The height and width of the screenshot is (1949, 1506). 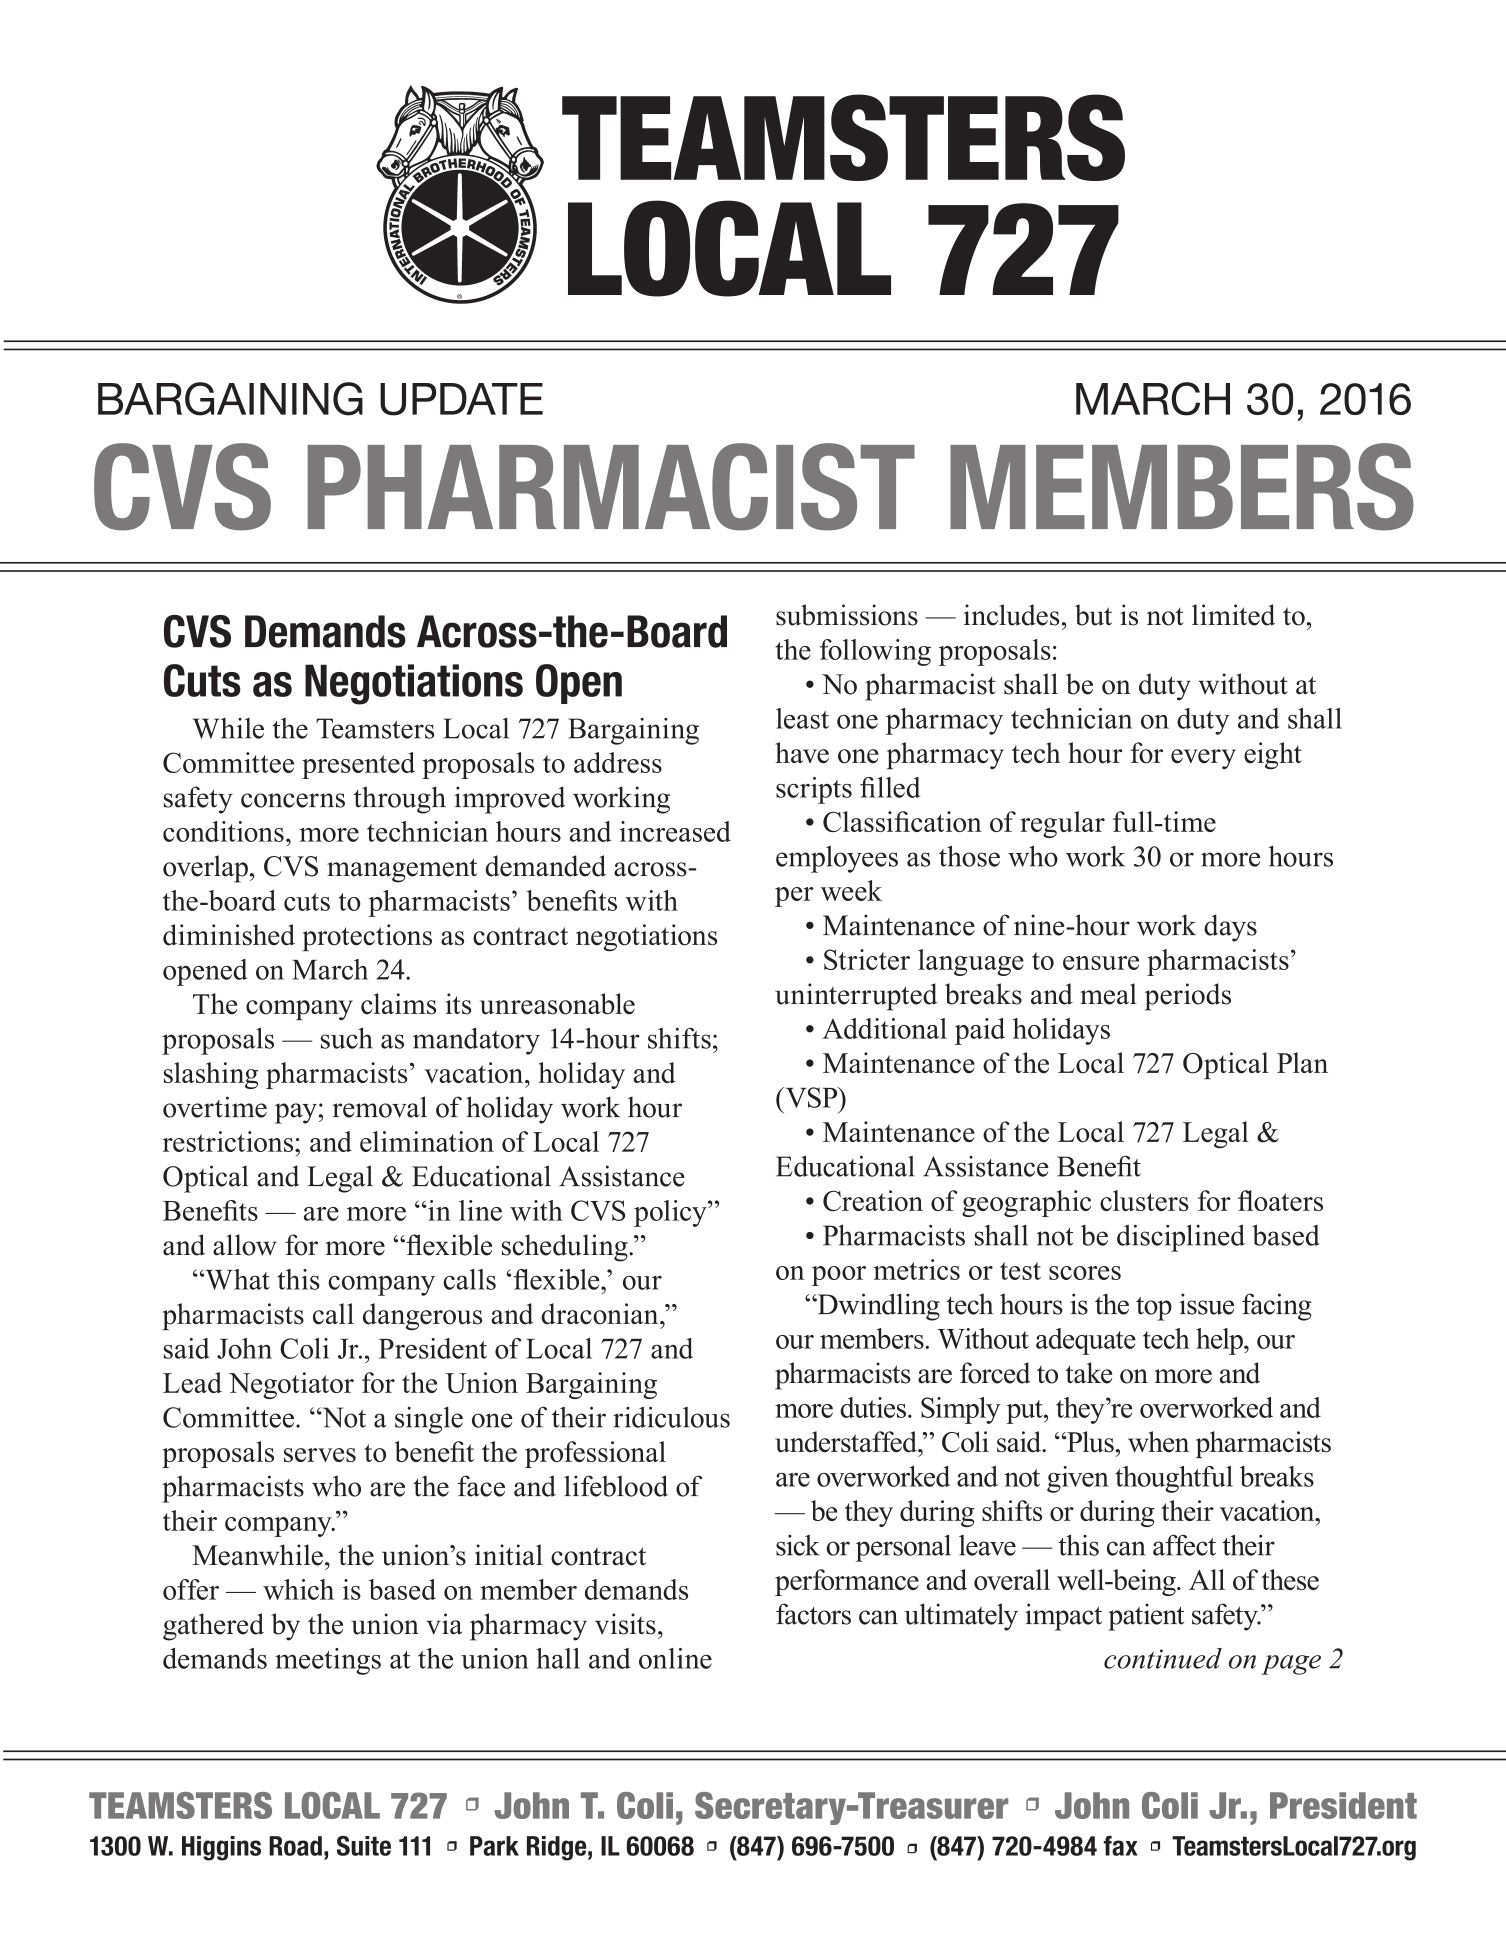 What do you see at coordinates (1220, 1341) in the screenshot?
I see `help` at bounding box center [1220, 1341].
